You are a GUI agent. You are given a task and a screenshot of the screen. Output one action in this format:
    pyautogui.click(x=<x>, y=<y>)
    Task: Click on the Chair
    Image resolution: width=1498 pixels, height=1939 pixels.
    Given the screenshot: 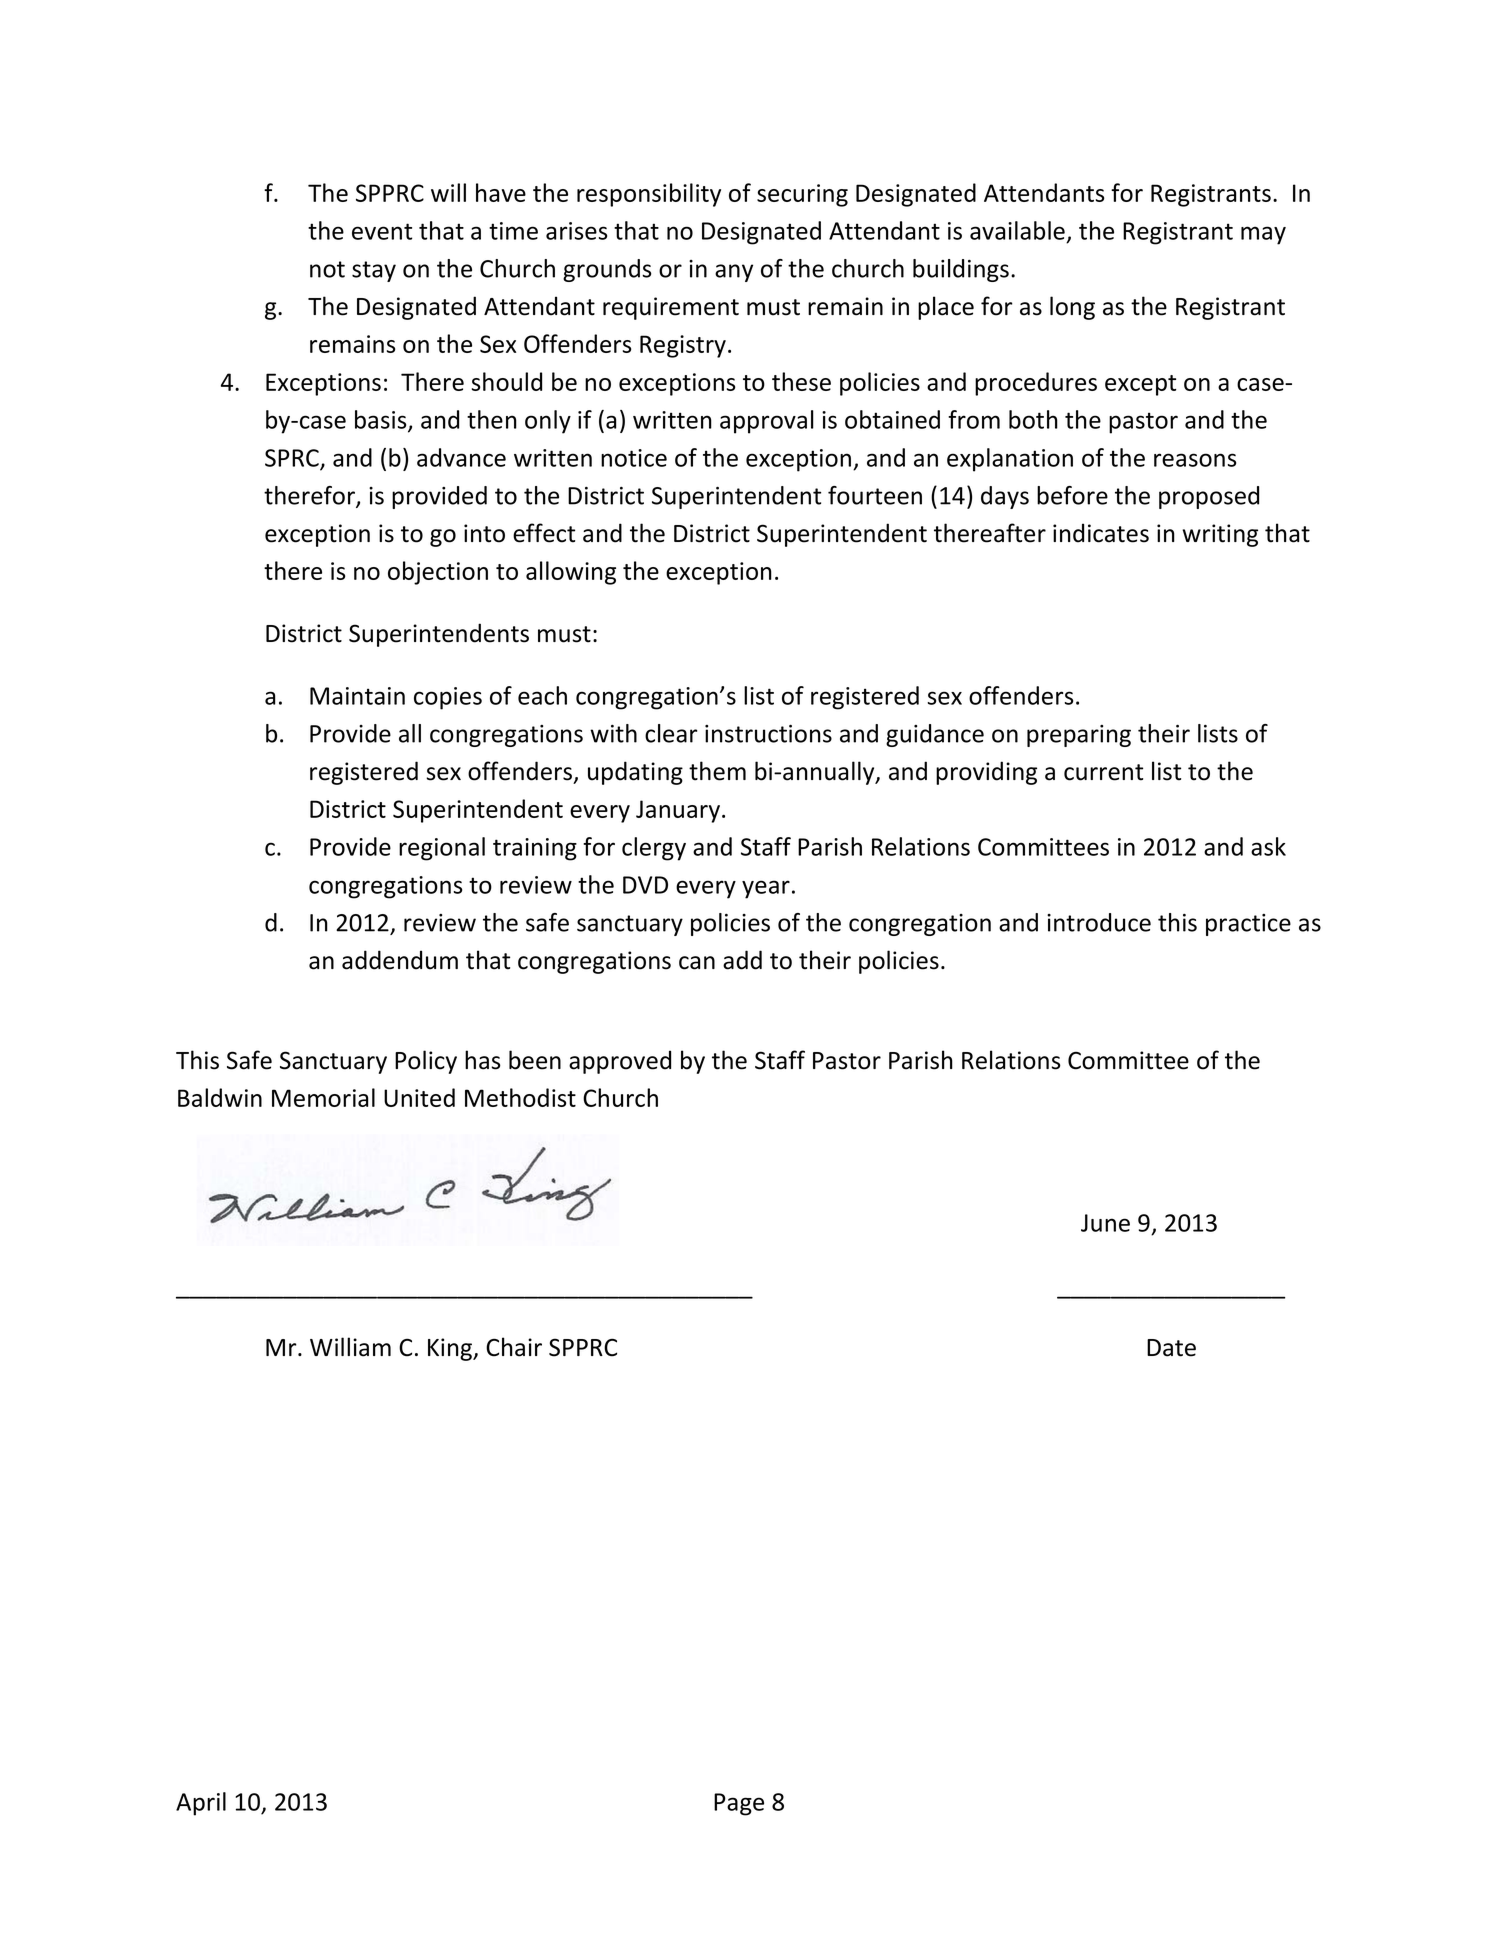 What is the action you would take?
    pyautogui.click(x=514, y=1347)
